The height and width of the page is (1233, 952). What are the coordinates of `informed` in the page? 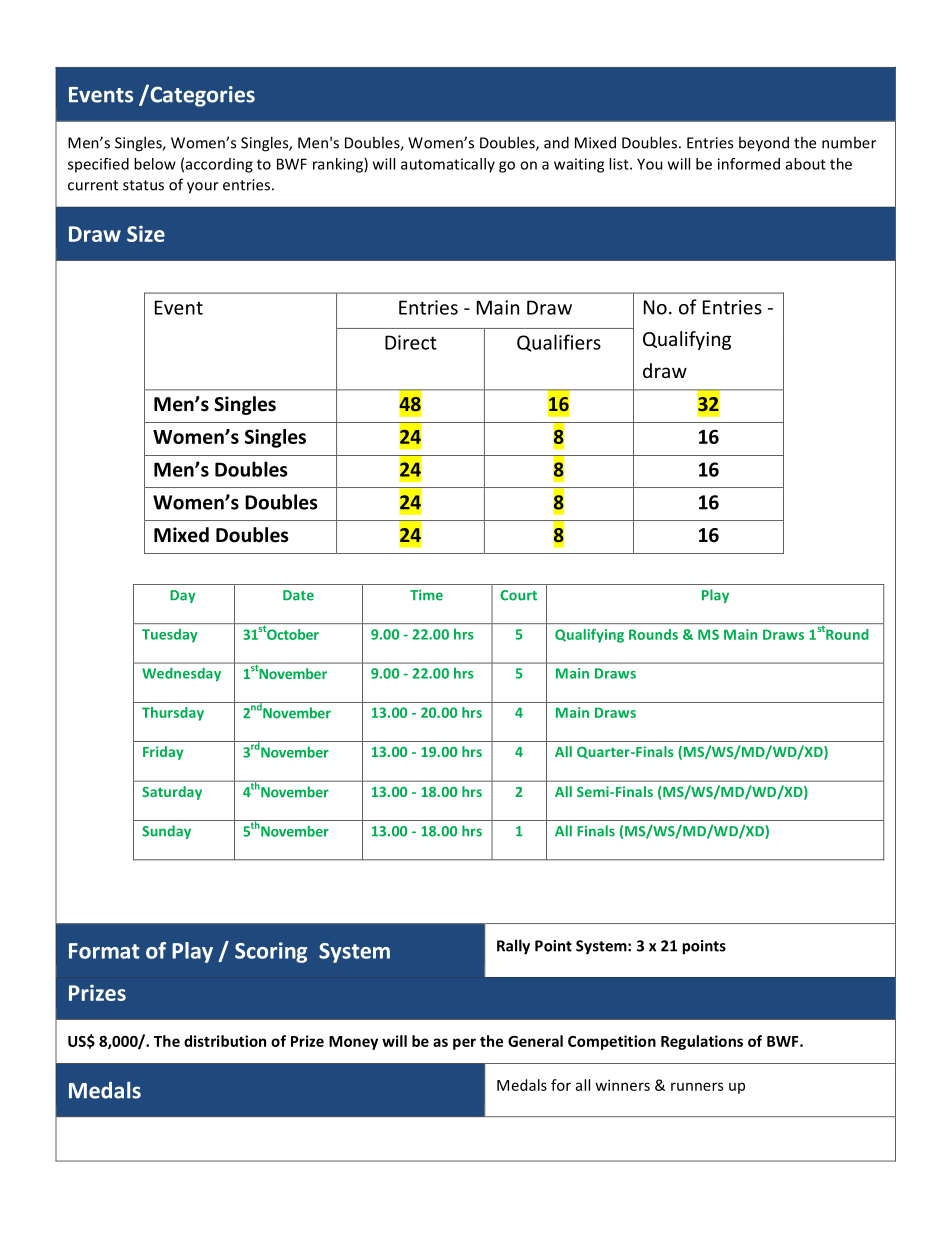 It's located at (749, 164).
